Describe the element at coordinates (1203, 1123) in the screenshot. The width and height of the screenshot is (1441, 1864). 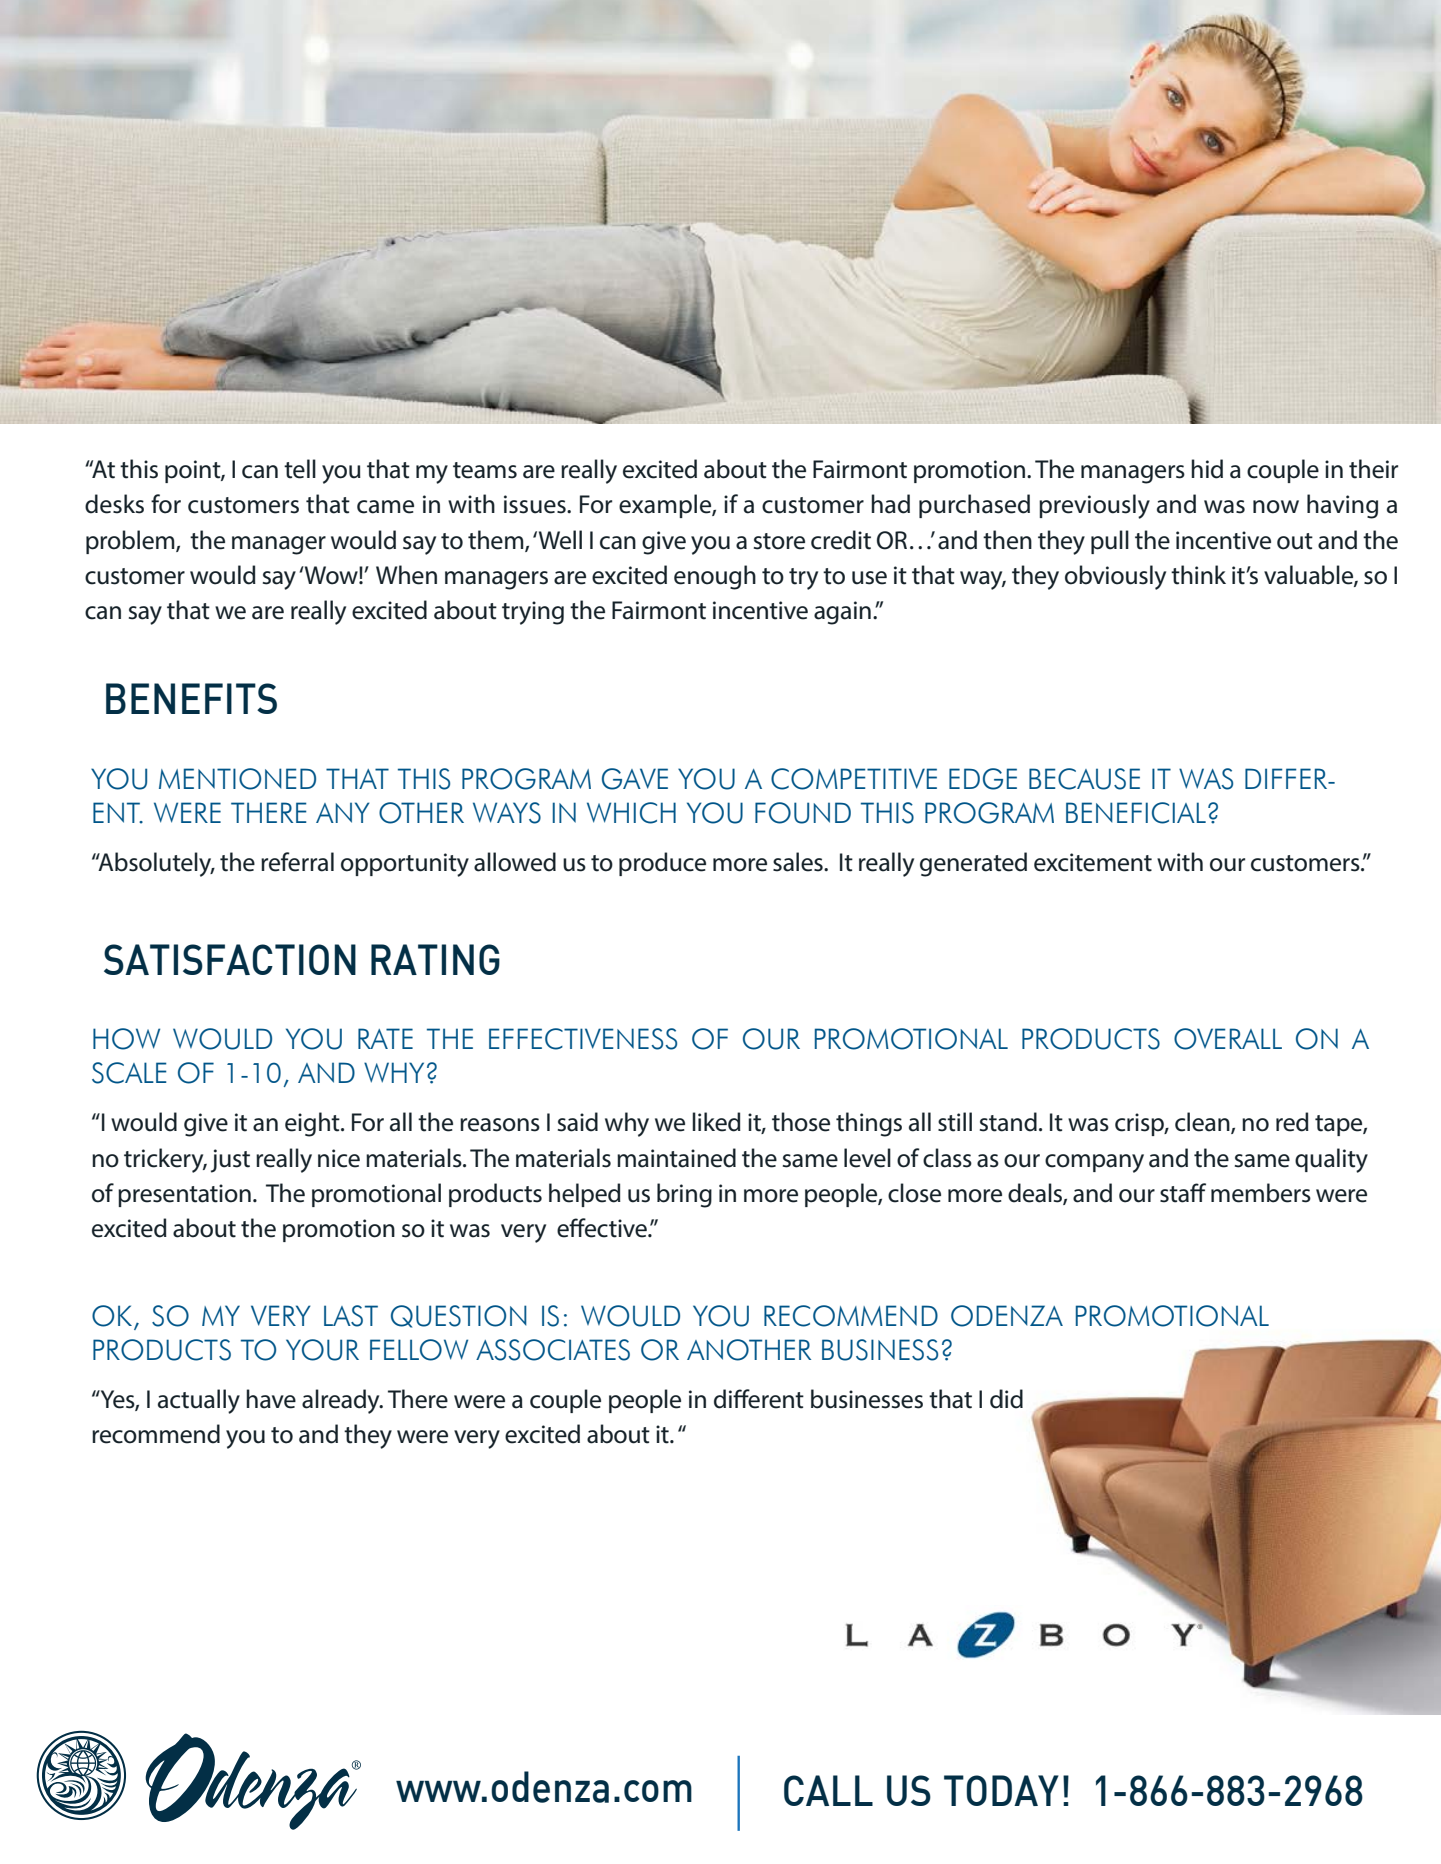
I see `clean` at that location.
